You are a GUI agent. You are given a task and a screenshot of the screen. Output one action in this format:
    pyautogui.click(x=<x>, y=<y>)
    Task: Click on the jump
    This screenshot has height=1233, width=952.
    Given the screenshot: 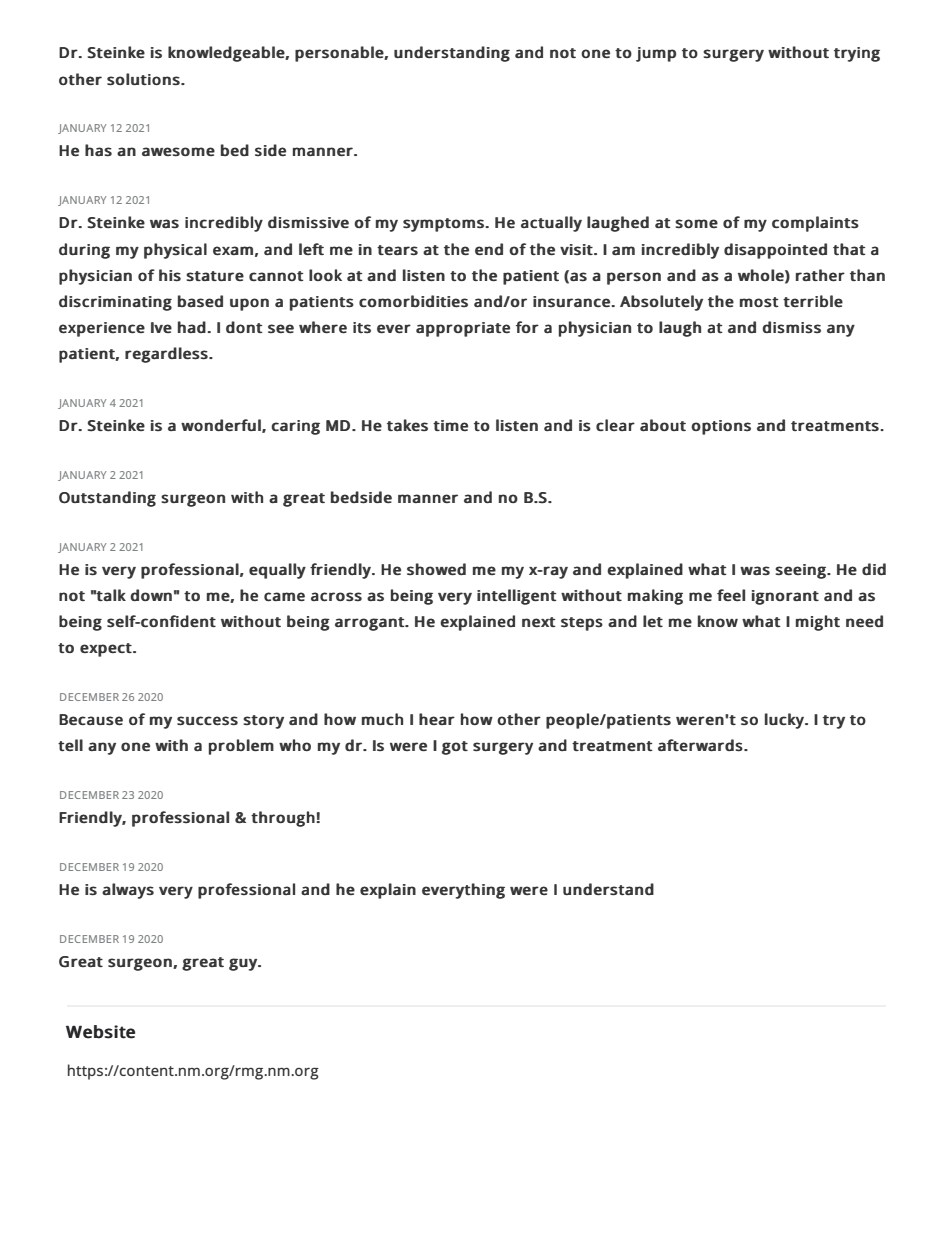 What is the action you would take?
    pyautogui.click(x=656, y=54)
